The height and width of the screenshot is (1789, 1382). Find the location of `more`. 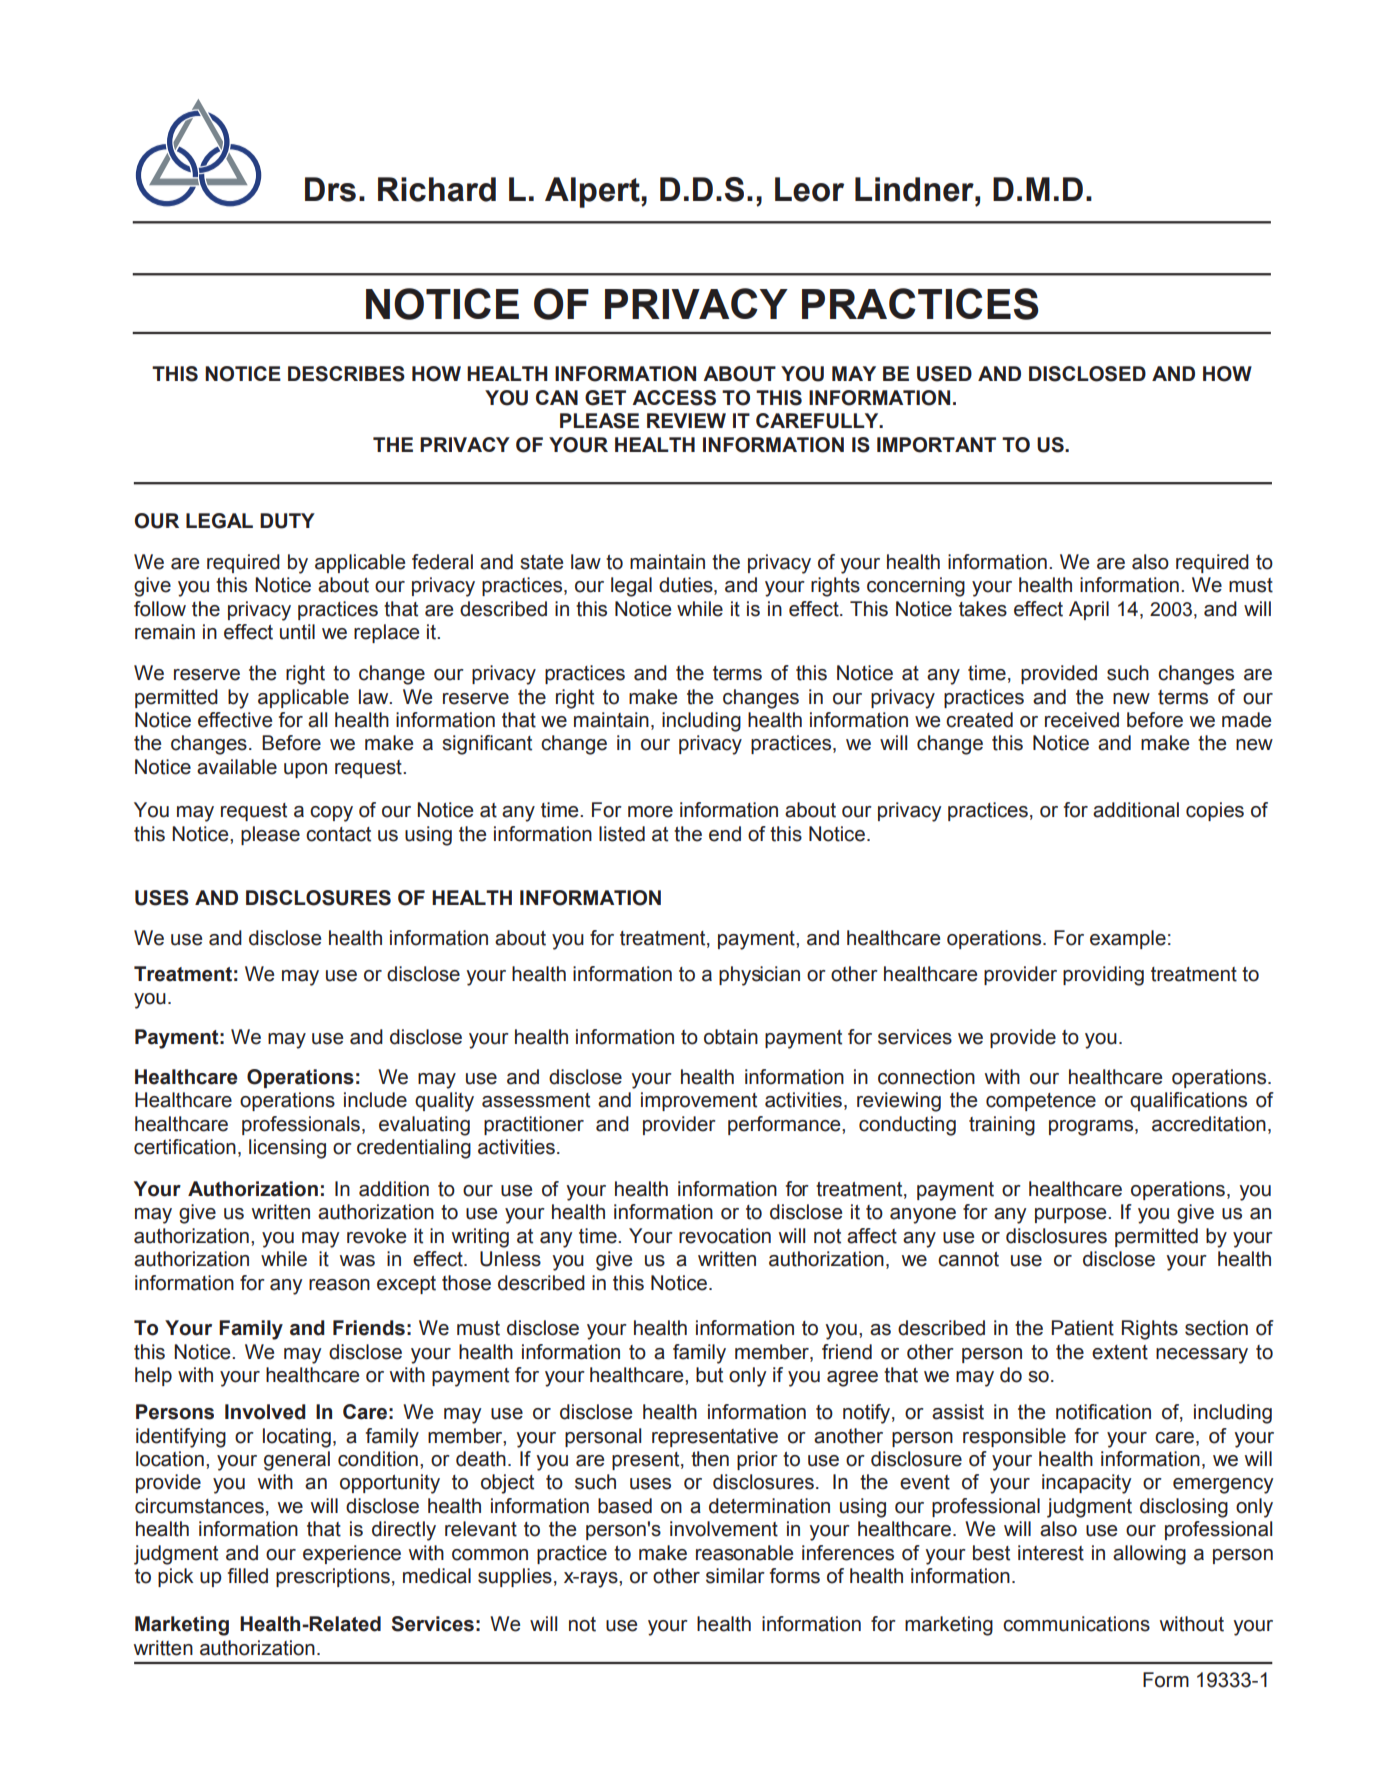

more is located at coordinates (650, 812).
